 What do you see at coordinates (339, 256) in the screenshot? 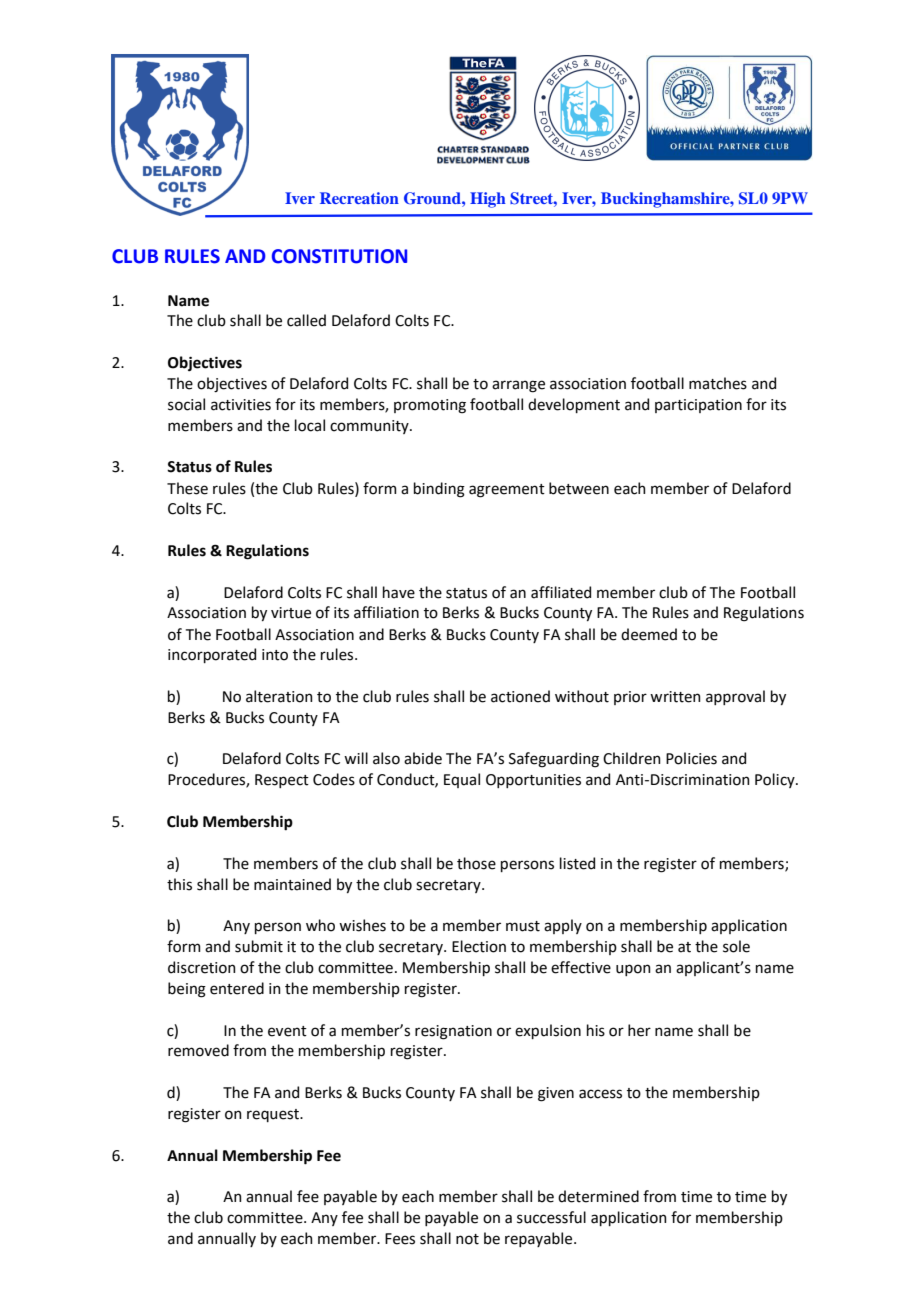
I see `CONSTITUTION` at bounding box center [339, 256].
